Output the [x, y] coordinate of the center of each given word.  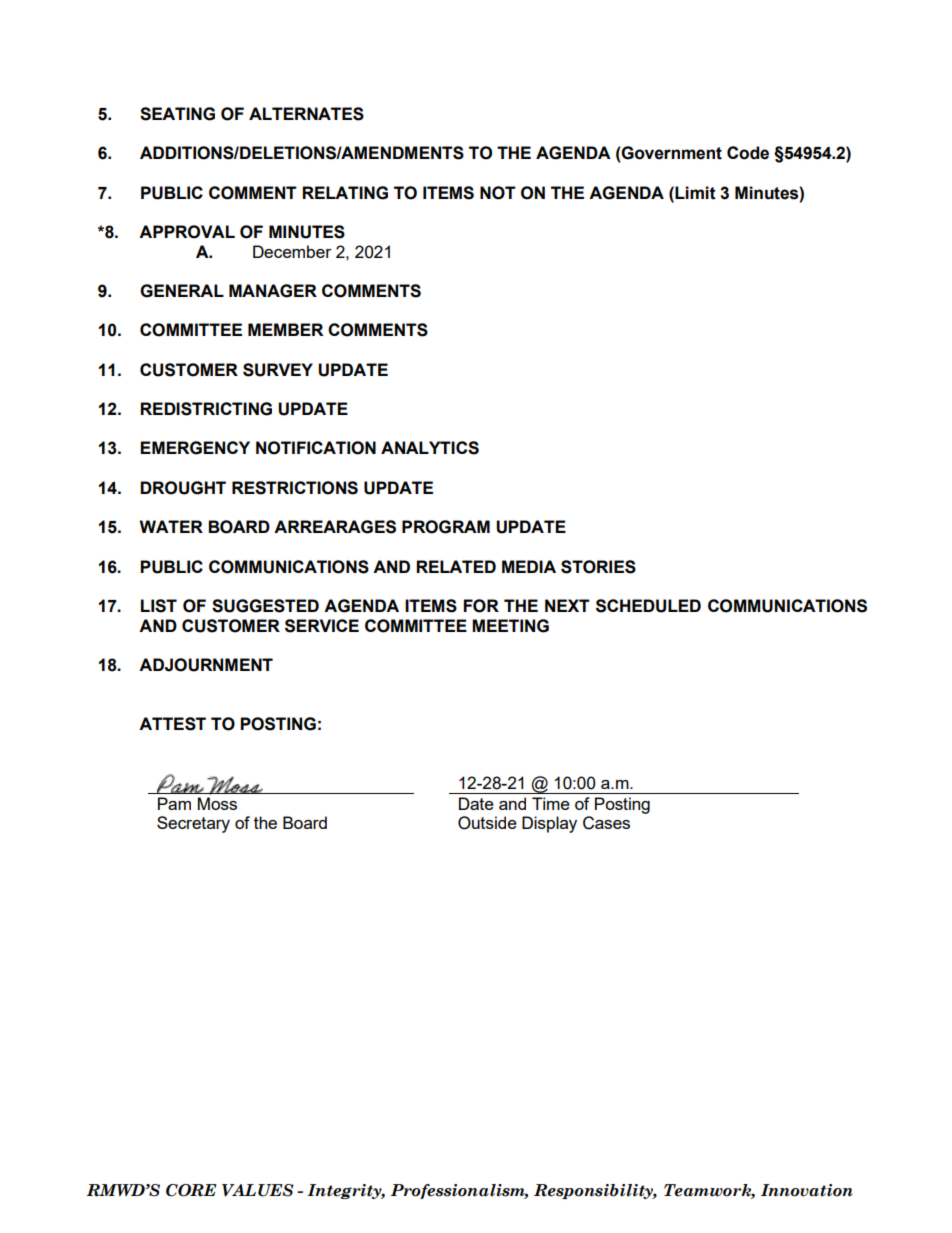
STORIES [598, 567]
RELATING [345, 193]
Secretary [193, 824]
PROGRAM [446, 527]
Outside [487, 823]
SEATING [177, 114]
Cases [606, 823]
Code [748, 153]
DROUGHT [183, 488]
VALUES [258, 1190]
